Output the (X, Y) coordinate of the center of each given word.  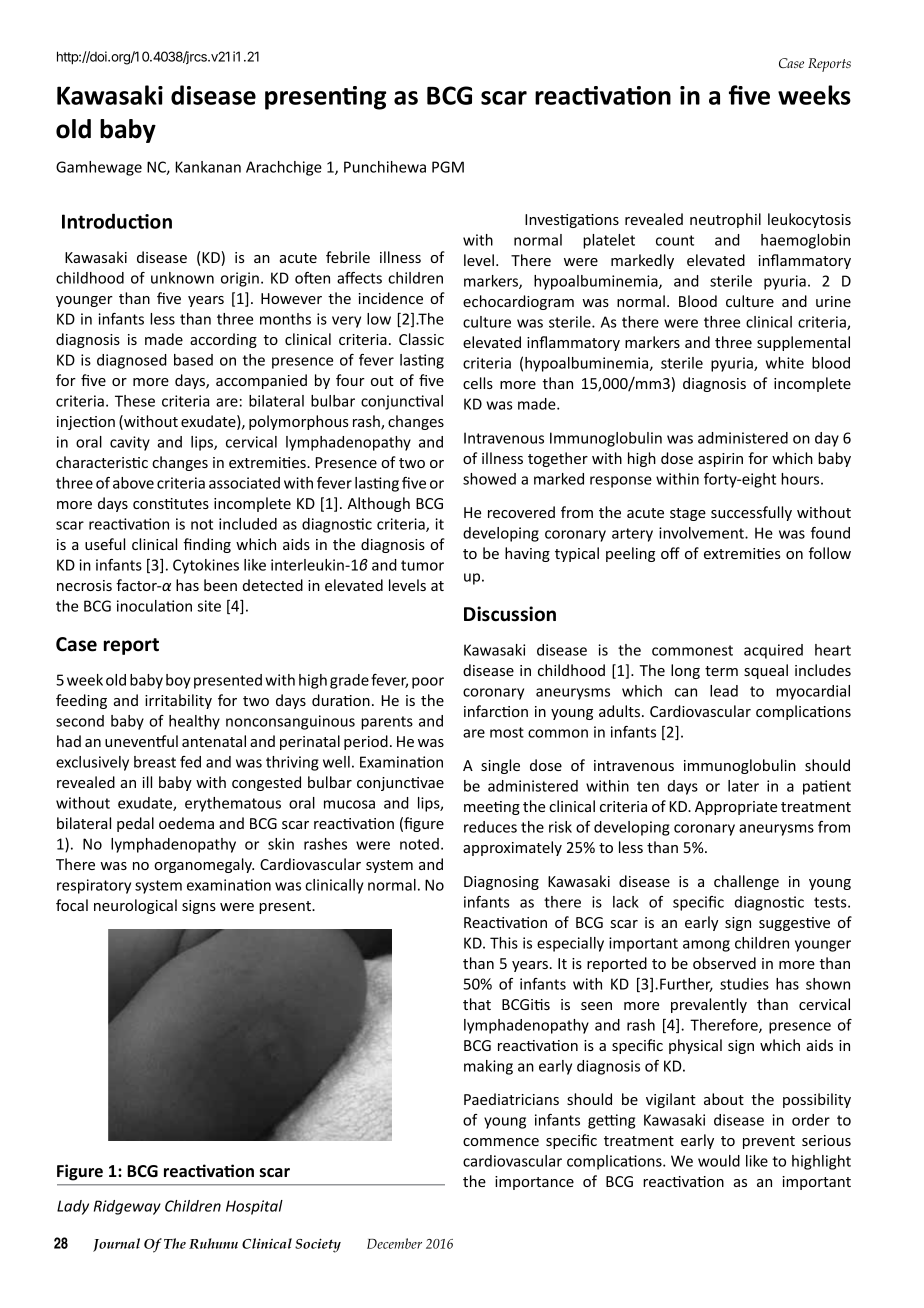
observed (724, 963)
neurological (135, 906)
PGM (448, 167)
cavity (130, 443)
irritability (178, 701)
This (504, 943)
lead (724, 691)
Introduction (117, 221)
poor (428, 683)
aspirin (720, 460)
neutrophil (725, 220)
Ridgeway (127, 1207)
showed (489, 479)
